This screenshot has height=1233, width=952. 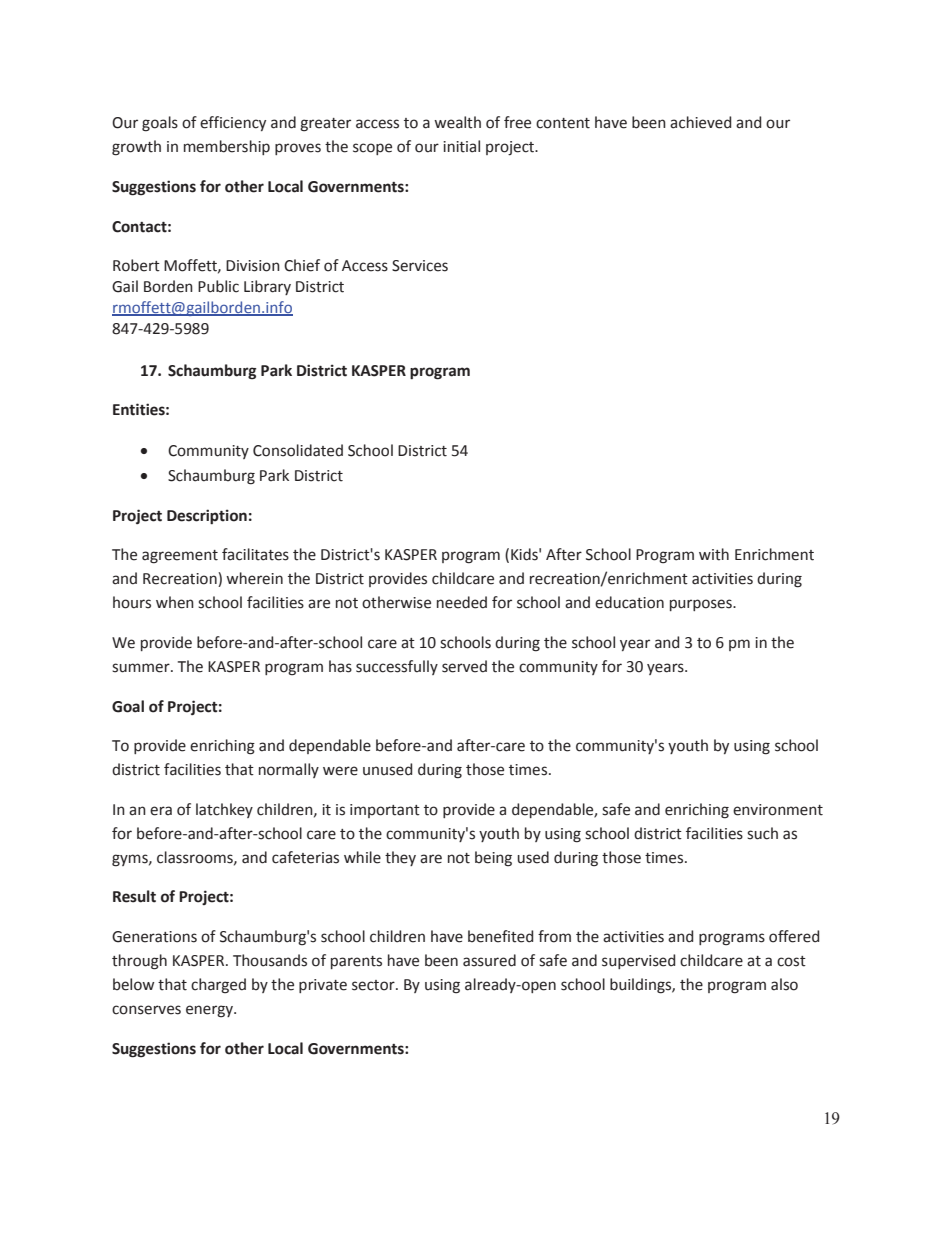 I want to click on membership, so click(x=227, y=147).
